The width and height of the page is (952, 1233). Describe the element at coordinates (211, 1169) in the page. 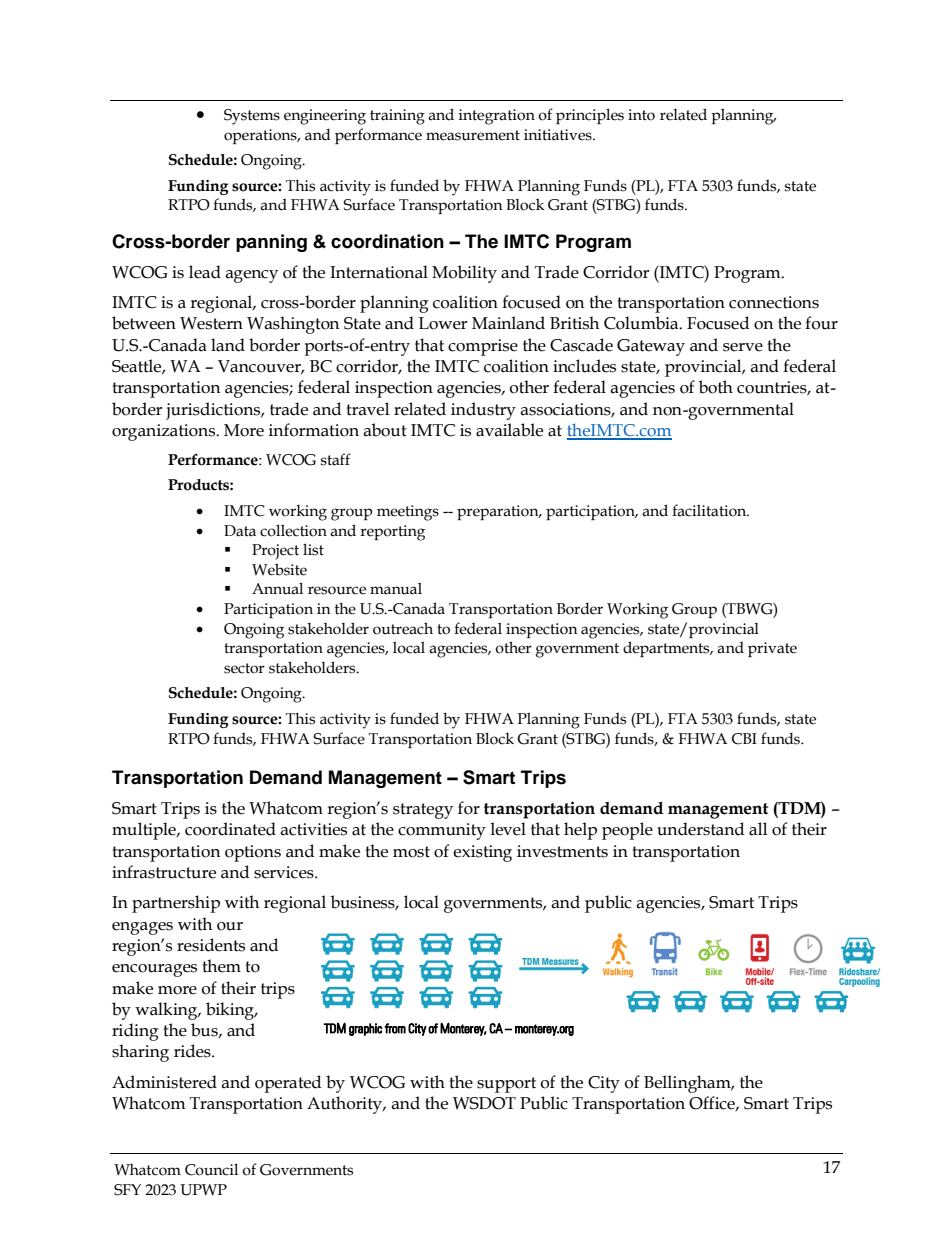

I see `Council` at that location.
